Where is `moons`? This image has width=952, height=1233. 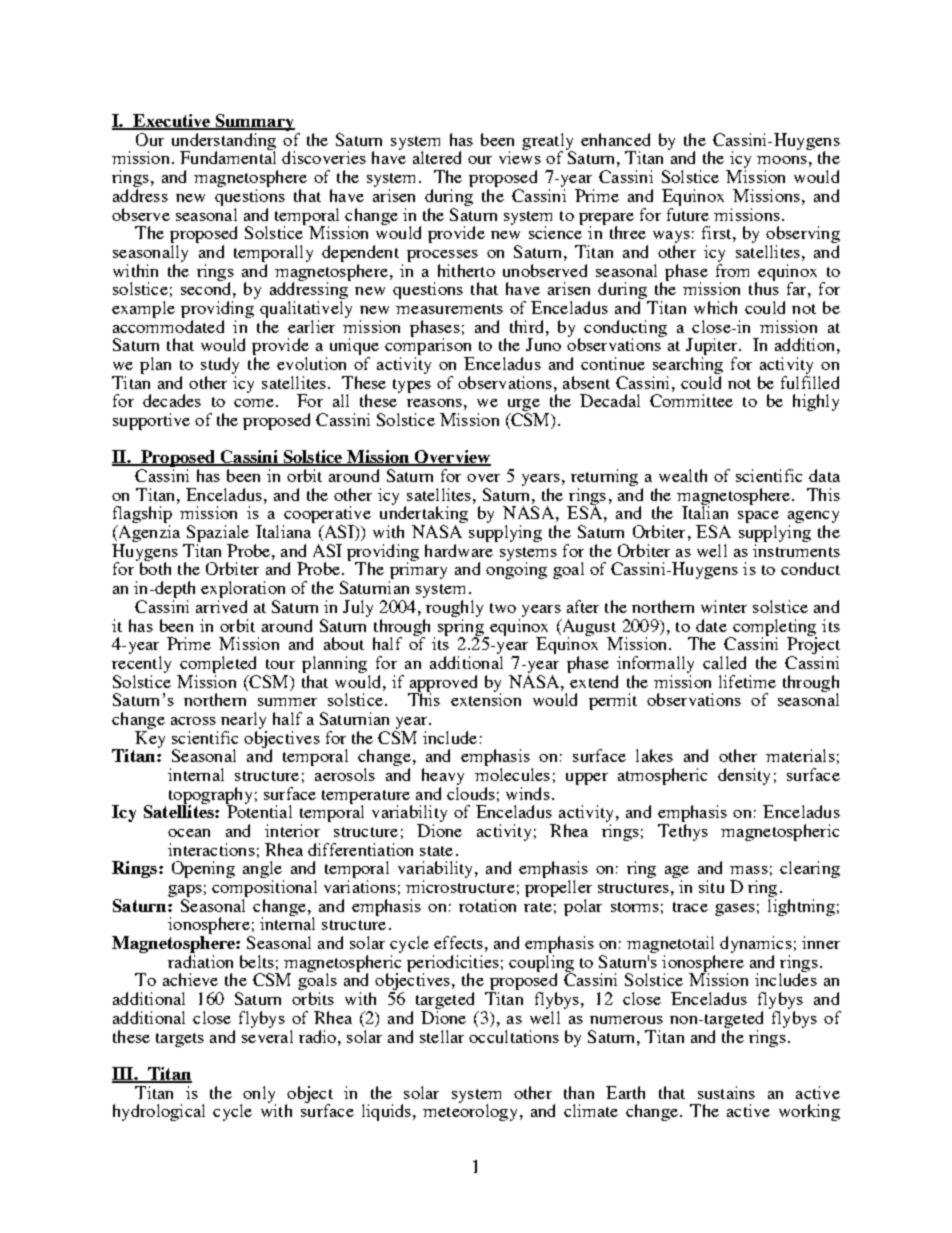
moons is located at coordinates (782, 160).
